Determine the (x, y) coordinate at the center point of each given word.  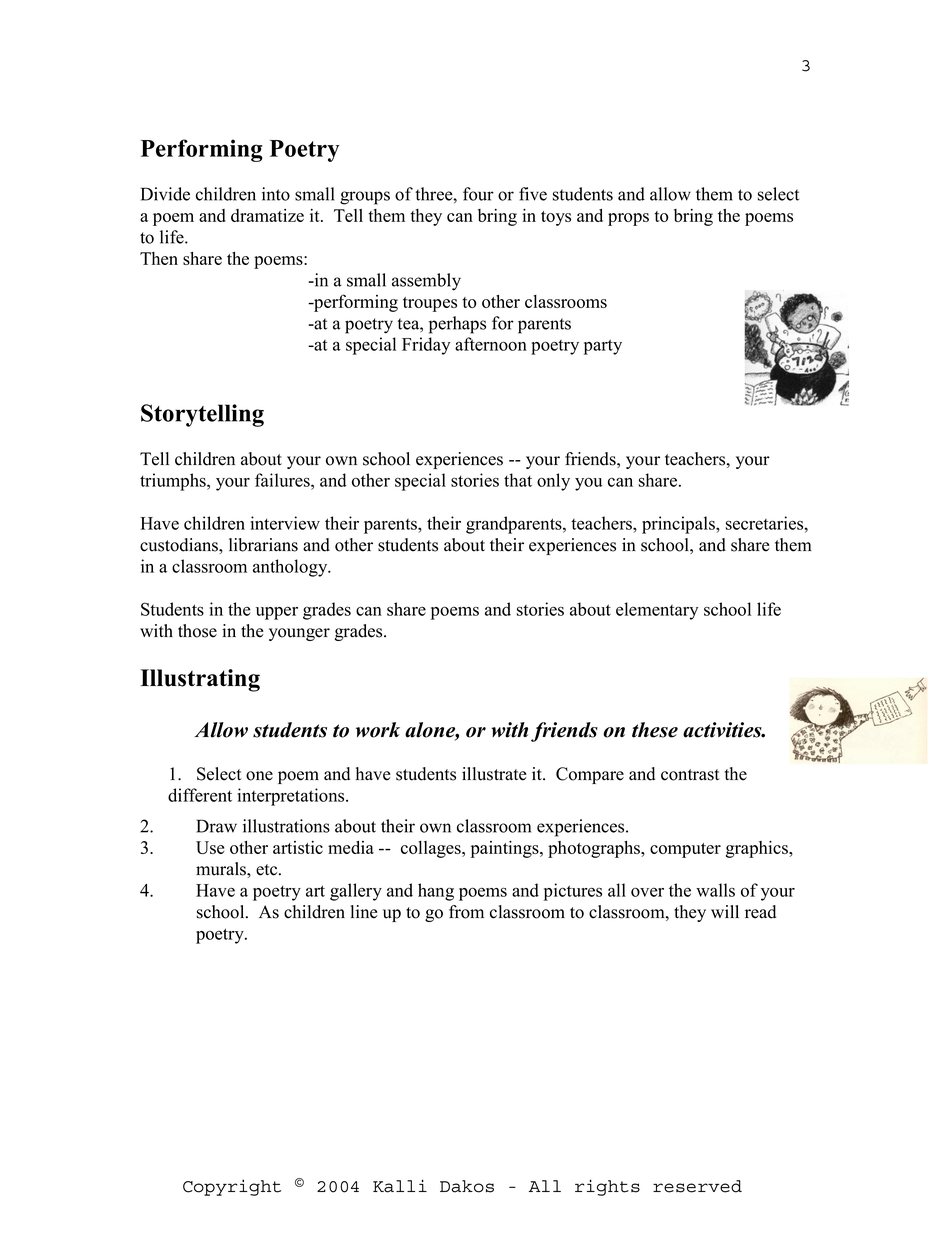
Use (210, 847)
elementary (657, 611)
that (518, 480)
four (478, 194)
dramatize (267, 215)
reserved (697, 1186)
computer (685, 850)
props (628, 219)
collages (432, 849)
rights (607, 1187)
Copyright (232, 1187)
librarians (263, 545)
